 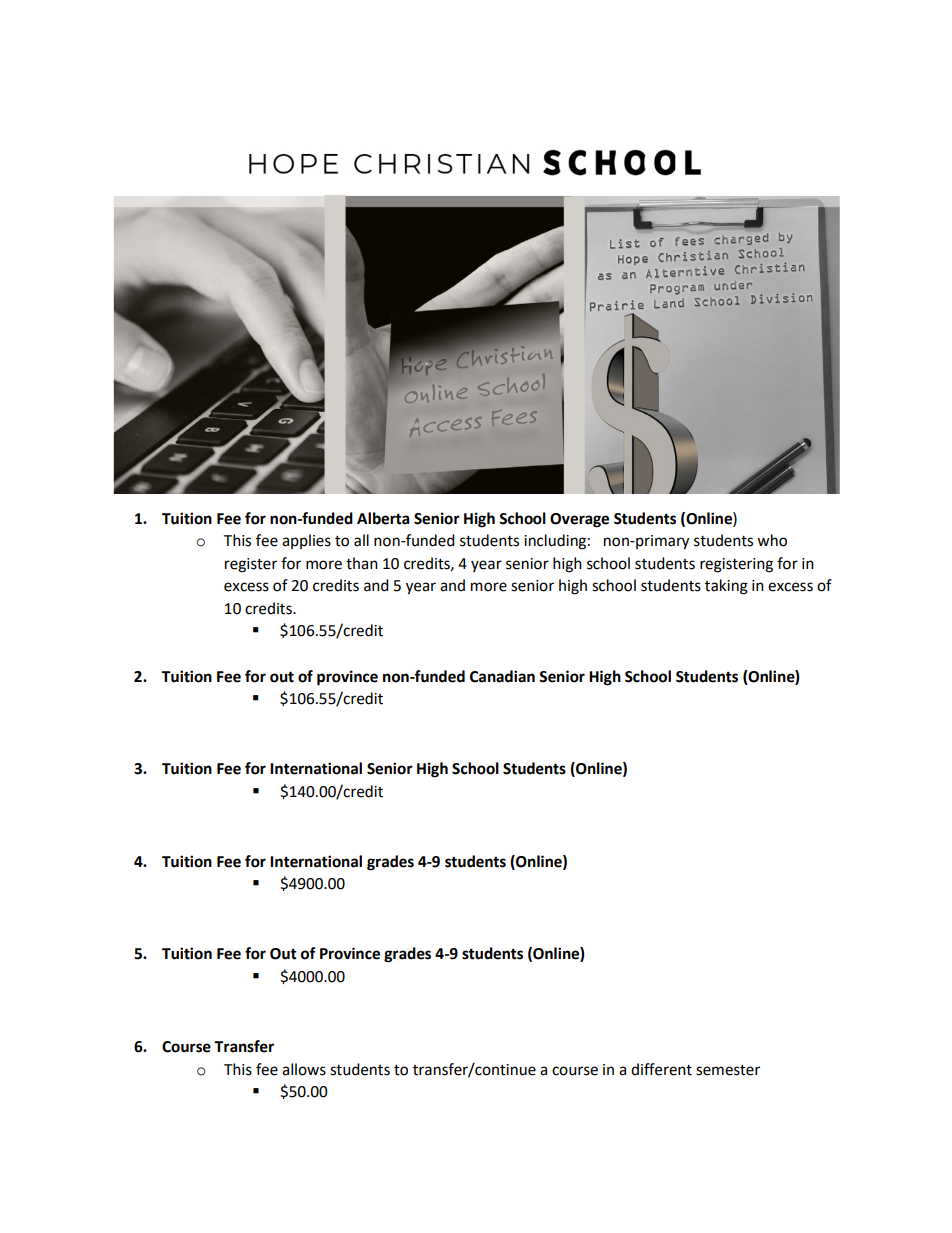 What do you see at coordinates (728, 1070) in the document?
I see `semester` at bounding box center [728, 1070].
